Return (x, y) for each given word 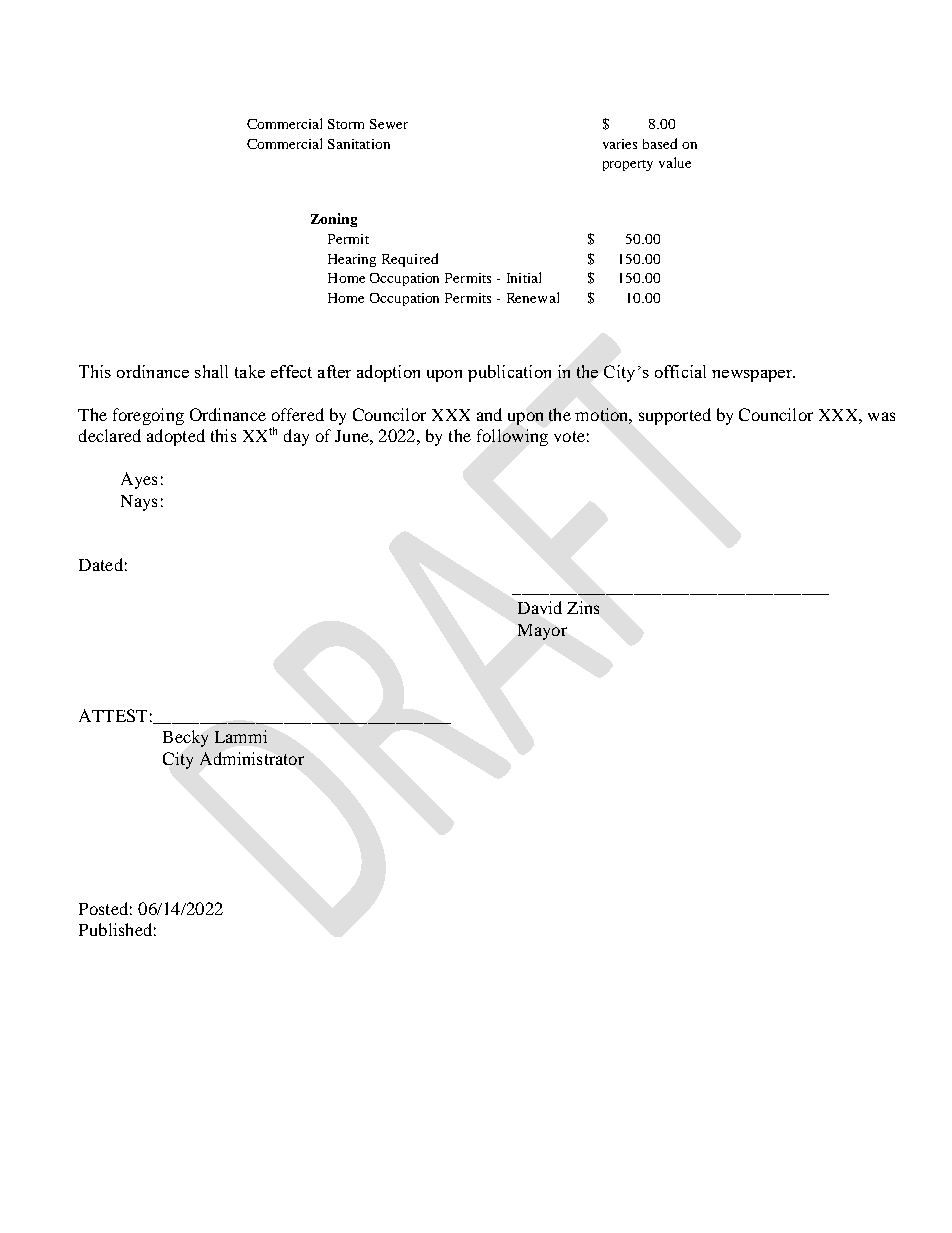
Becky (185, 738)
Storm (346, 124)
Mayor (542, 632)
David (540, 607)
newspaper (753, 376)
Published (115, 929)
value (675, 162)
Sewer (389, 124)
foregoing (148, 416)
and (489, 414)
